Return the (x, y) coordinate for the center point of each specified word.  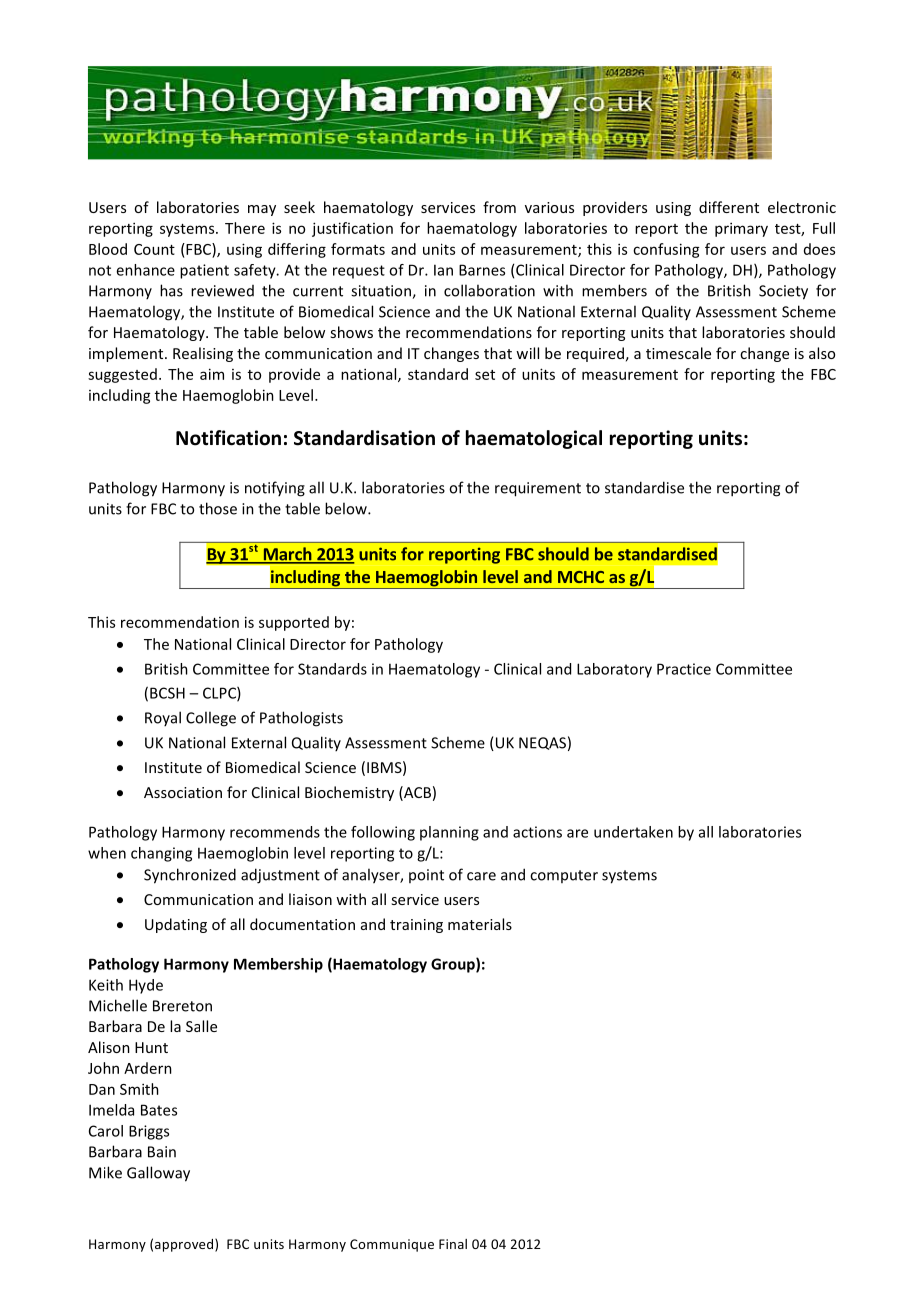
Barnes (482, 270)
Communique (392, 1245)
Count (154, 249)
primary (741, 229)
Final (453, 1244)
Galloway (158, 1174)
